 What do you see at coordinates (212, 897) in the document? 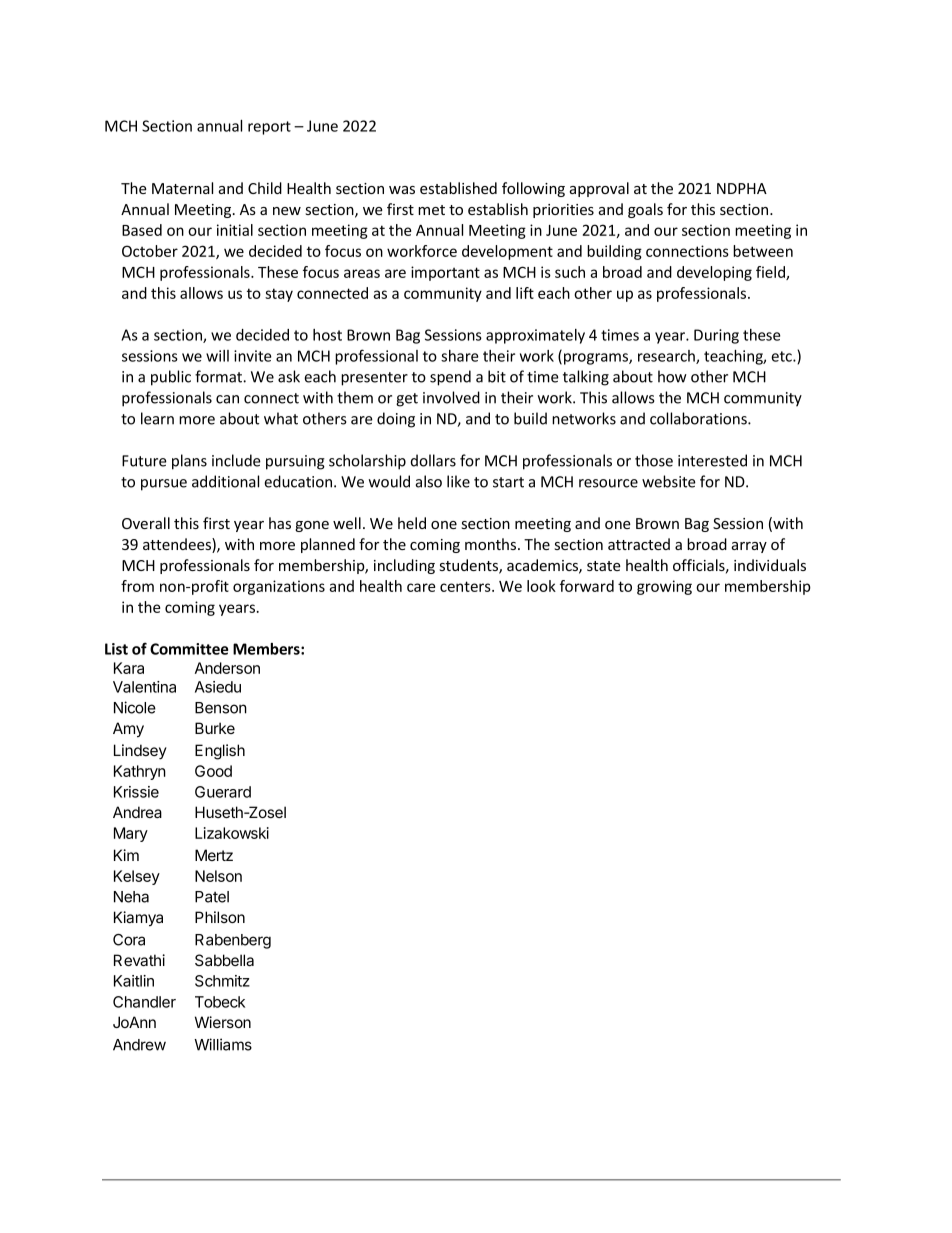
I see `Patel` at bounding box center [212, 897].
